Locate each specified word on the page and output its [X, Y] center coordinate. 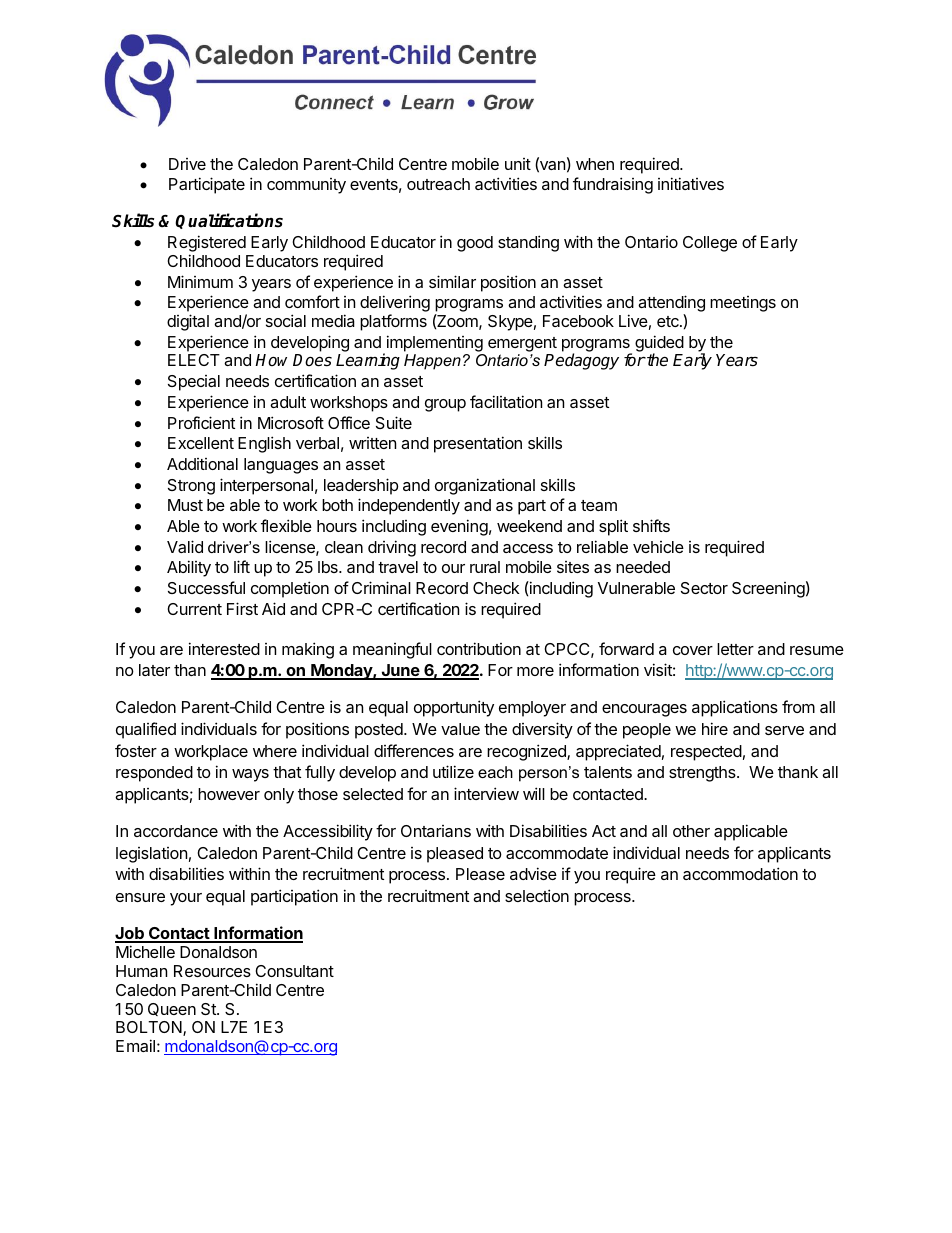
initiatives [691, 183]
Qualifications [229, 221]
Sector [704, 588]
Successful [206, 587]
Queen [172, 1009]
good [475, 244]
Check [496, 588]
